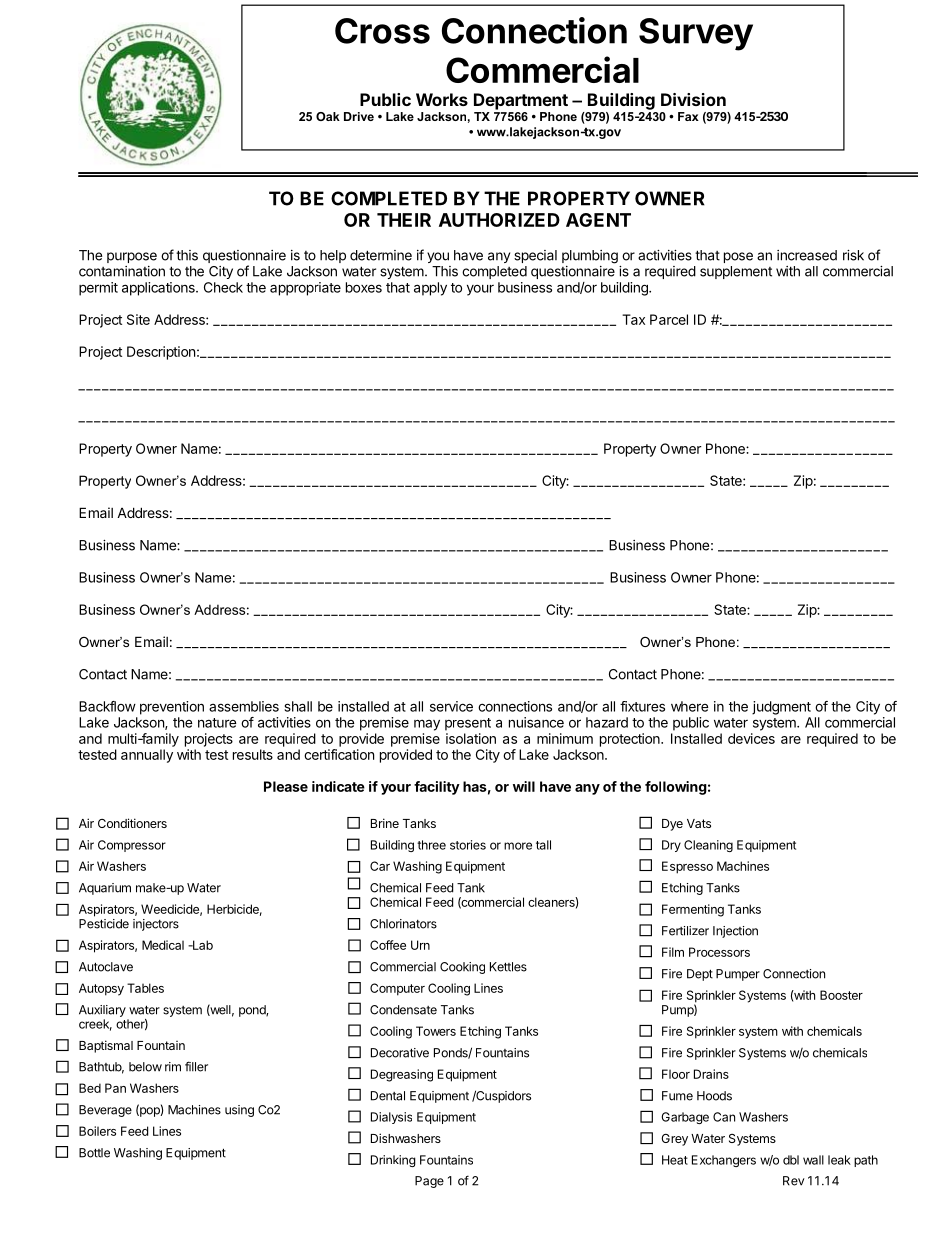 Image resolution: width=952 pixels, height=1233 pixels. What do you see at coordinates (451, 706) in the screenshot?
I see `service` at bounding box center [451, 706].
